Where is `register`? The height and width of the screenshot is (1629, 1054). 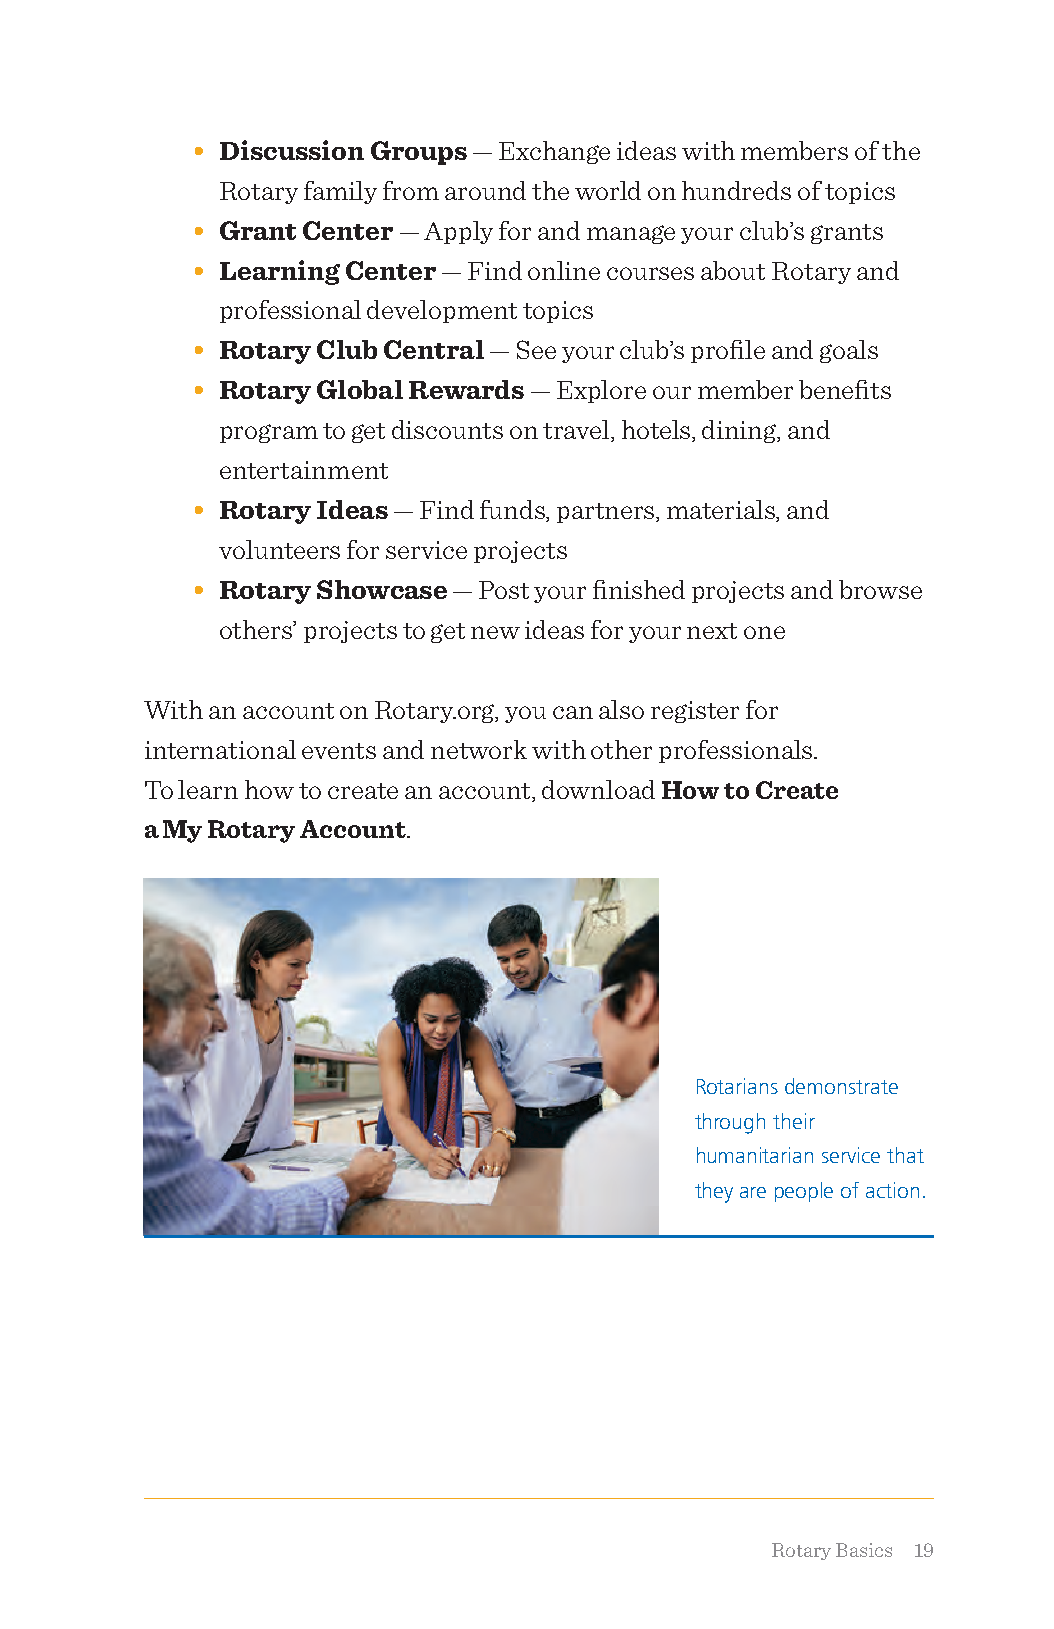 register is located at coordinates (695, 712).
